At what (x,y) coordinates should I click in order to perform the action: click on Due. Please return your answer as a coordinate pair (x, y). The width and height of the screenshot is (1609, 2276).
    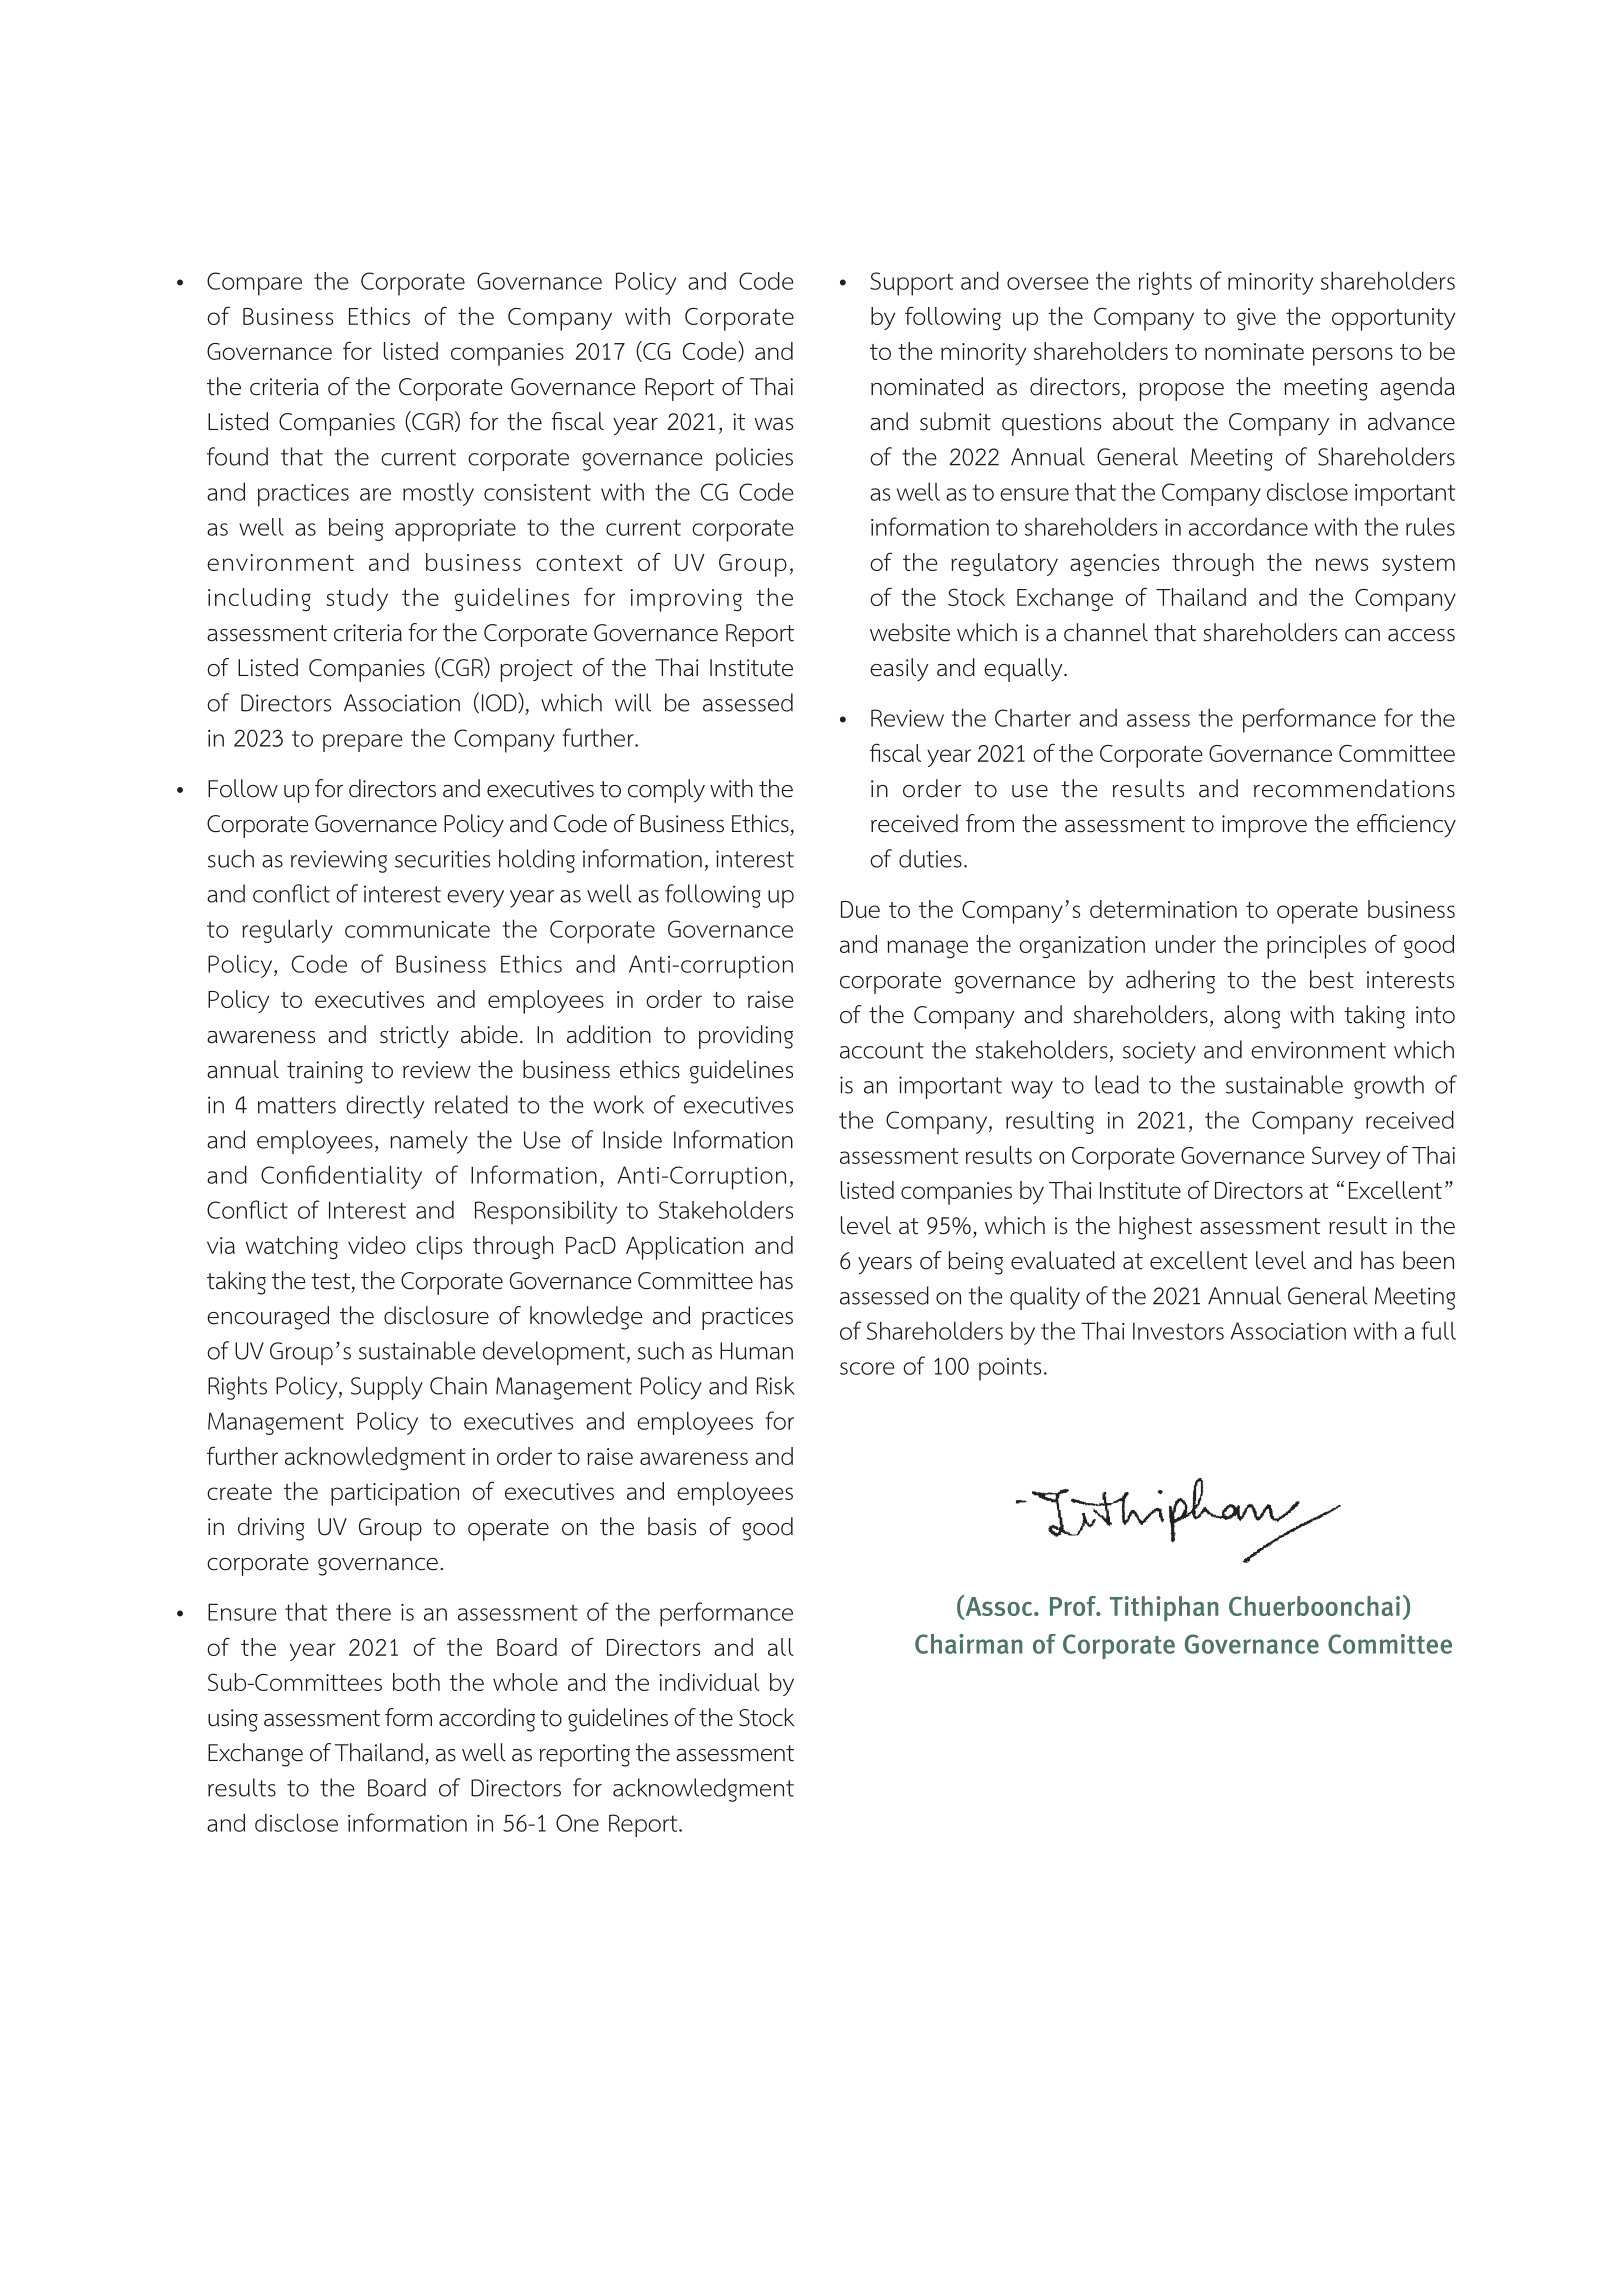
    Looking at the image, I should click on (860, 909).
